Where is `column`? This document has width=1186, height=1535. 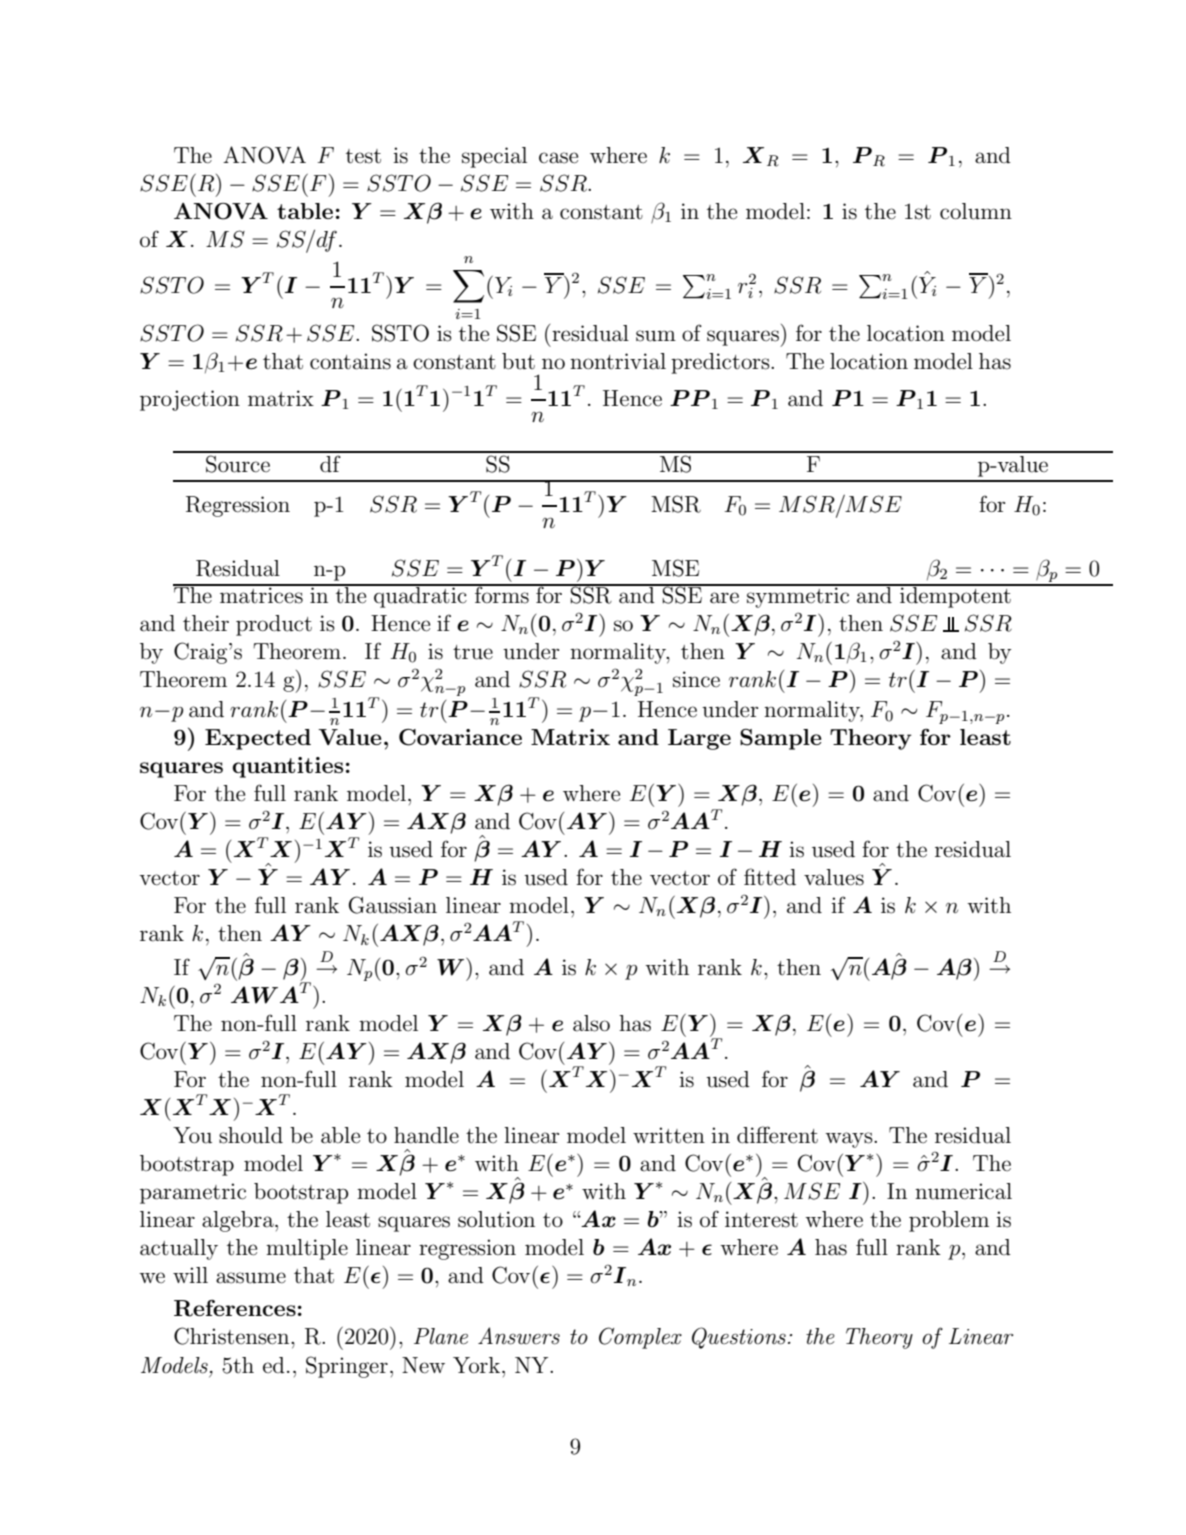
column is located at coordinates (976, 211).
